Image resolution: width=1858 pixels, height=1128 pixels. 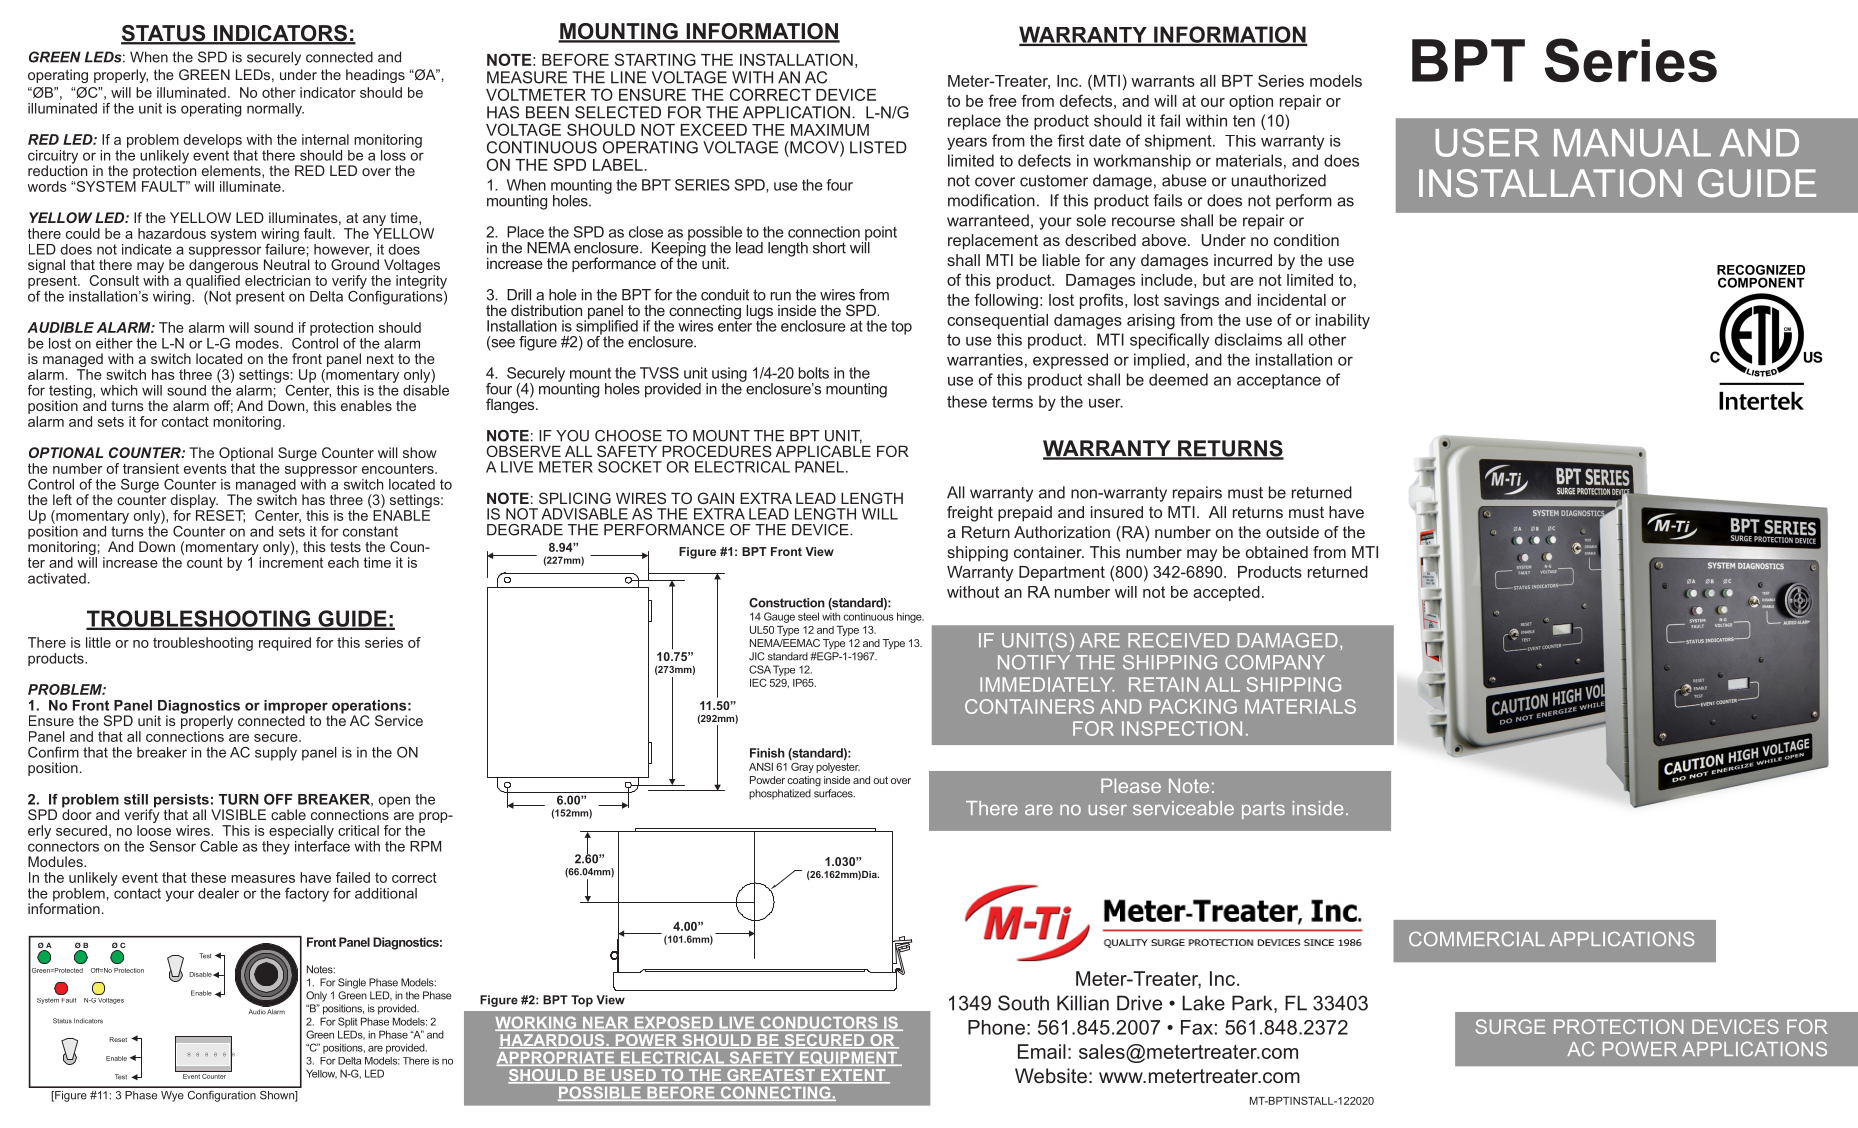 I want to click on Park, so click(x=1253, y=1004).
